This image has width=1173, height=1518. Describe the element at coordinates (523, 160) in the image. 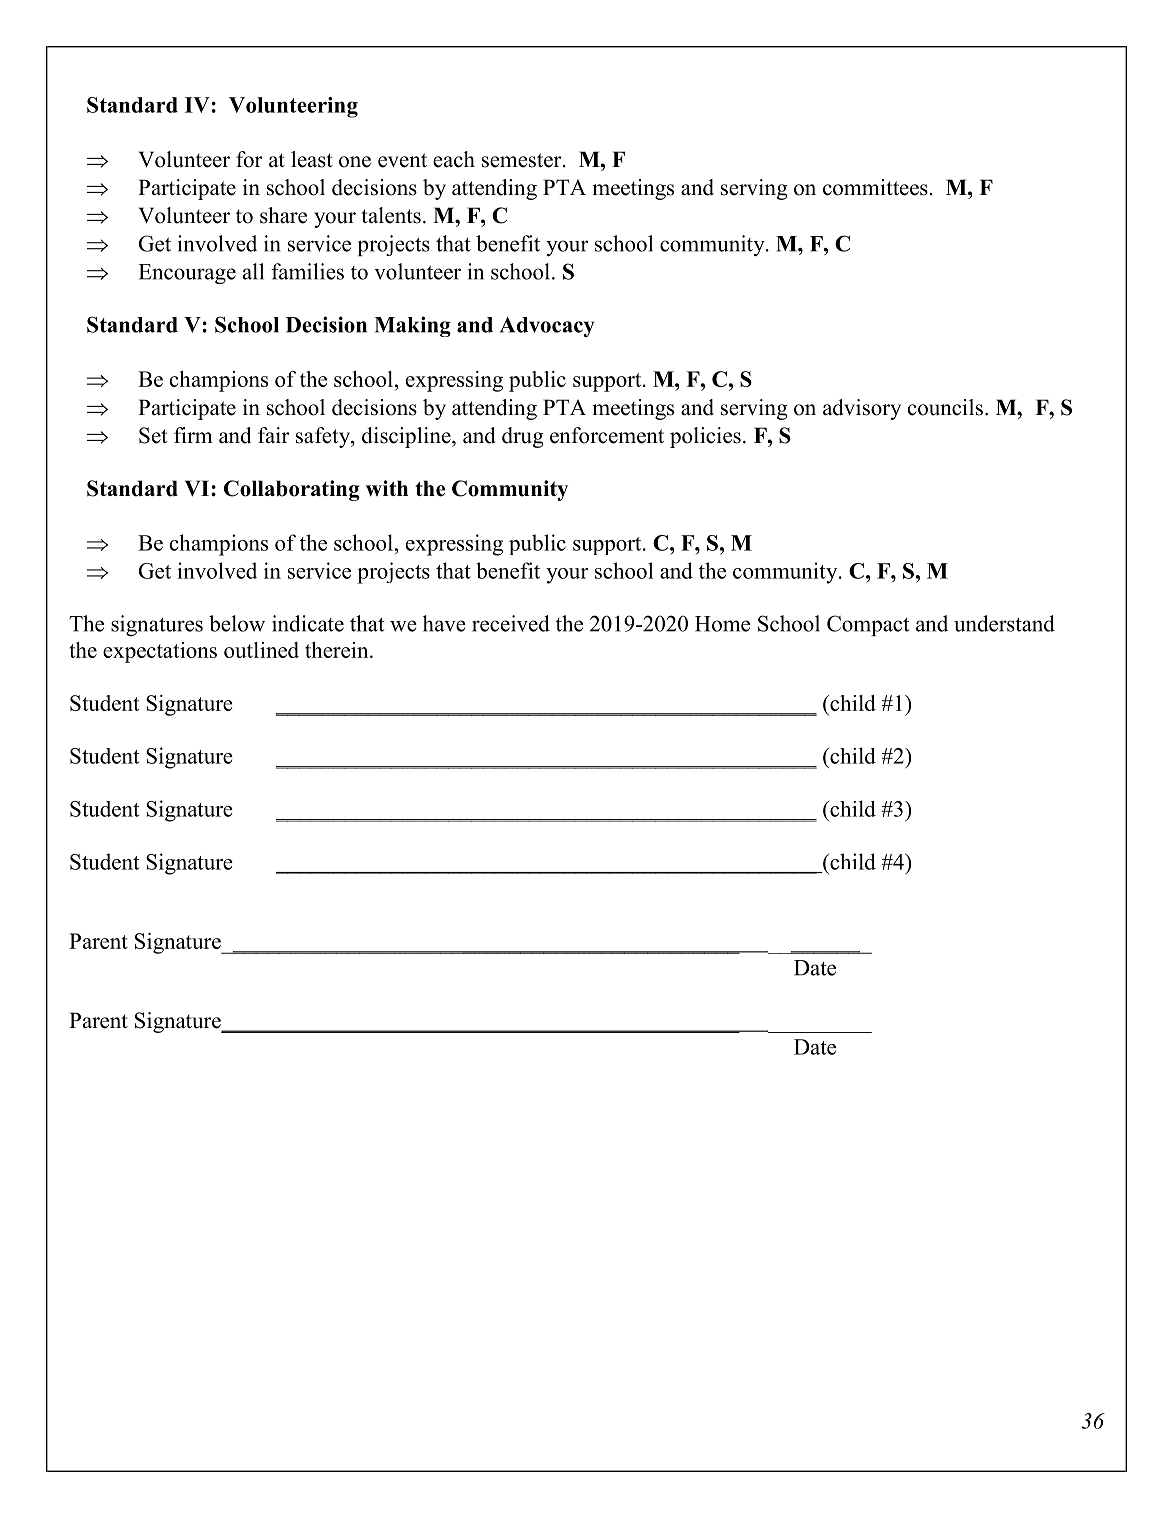

I see `semester` at that location.
